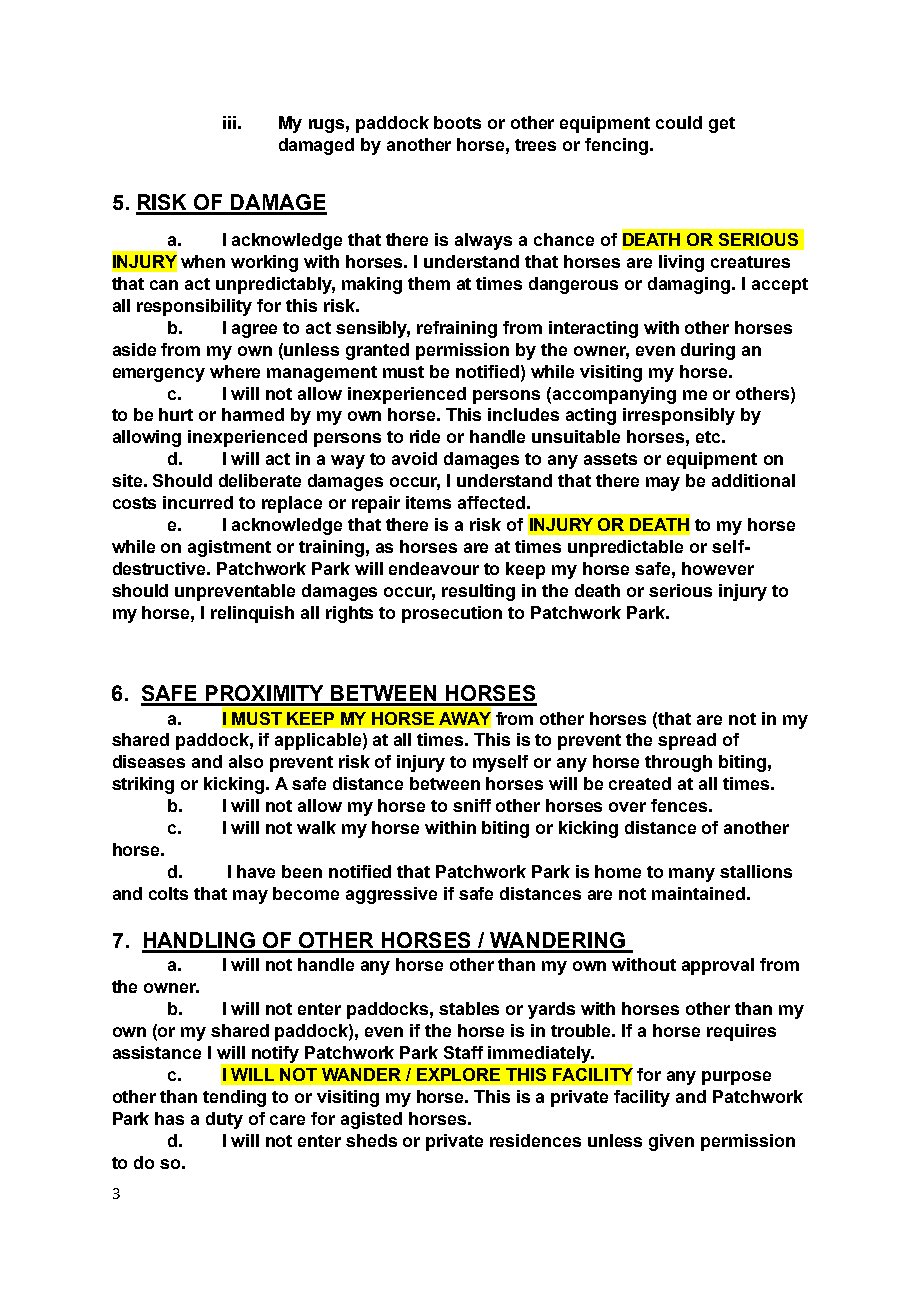  Describe the element at coordinates (458, 1074) in the page. I see `EXPLORE` at that location.
